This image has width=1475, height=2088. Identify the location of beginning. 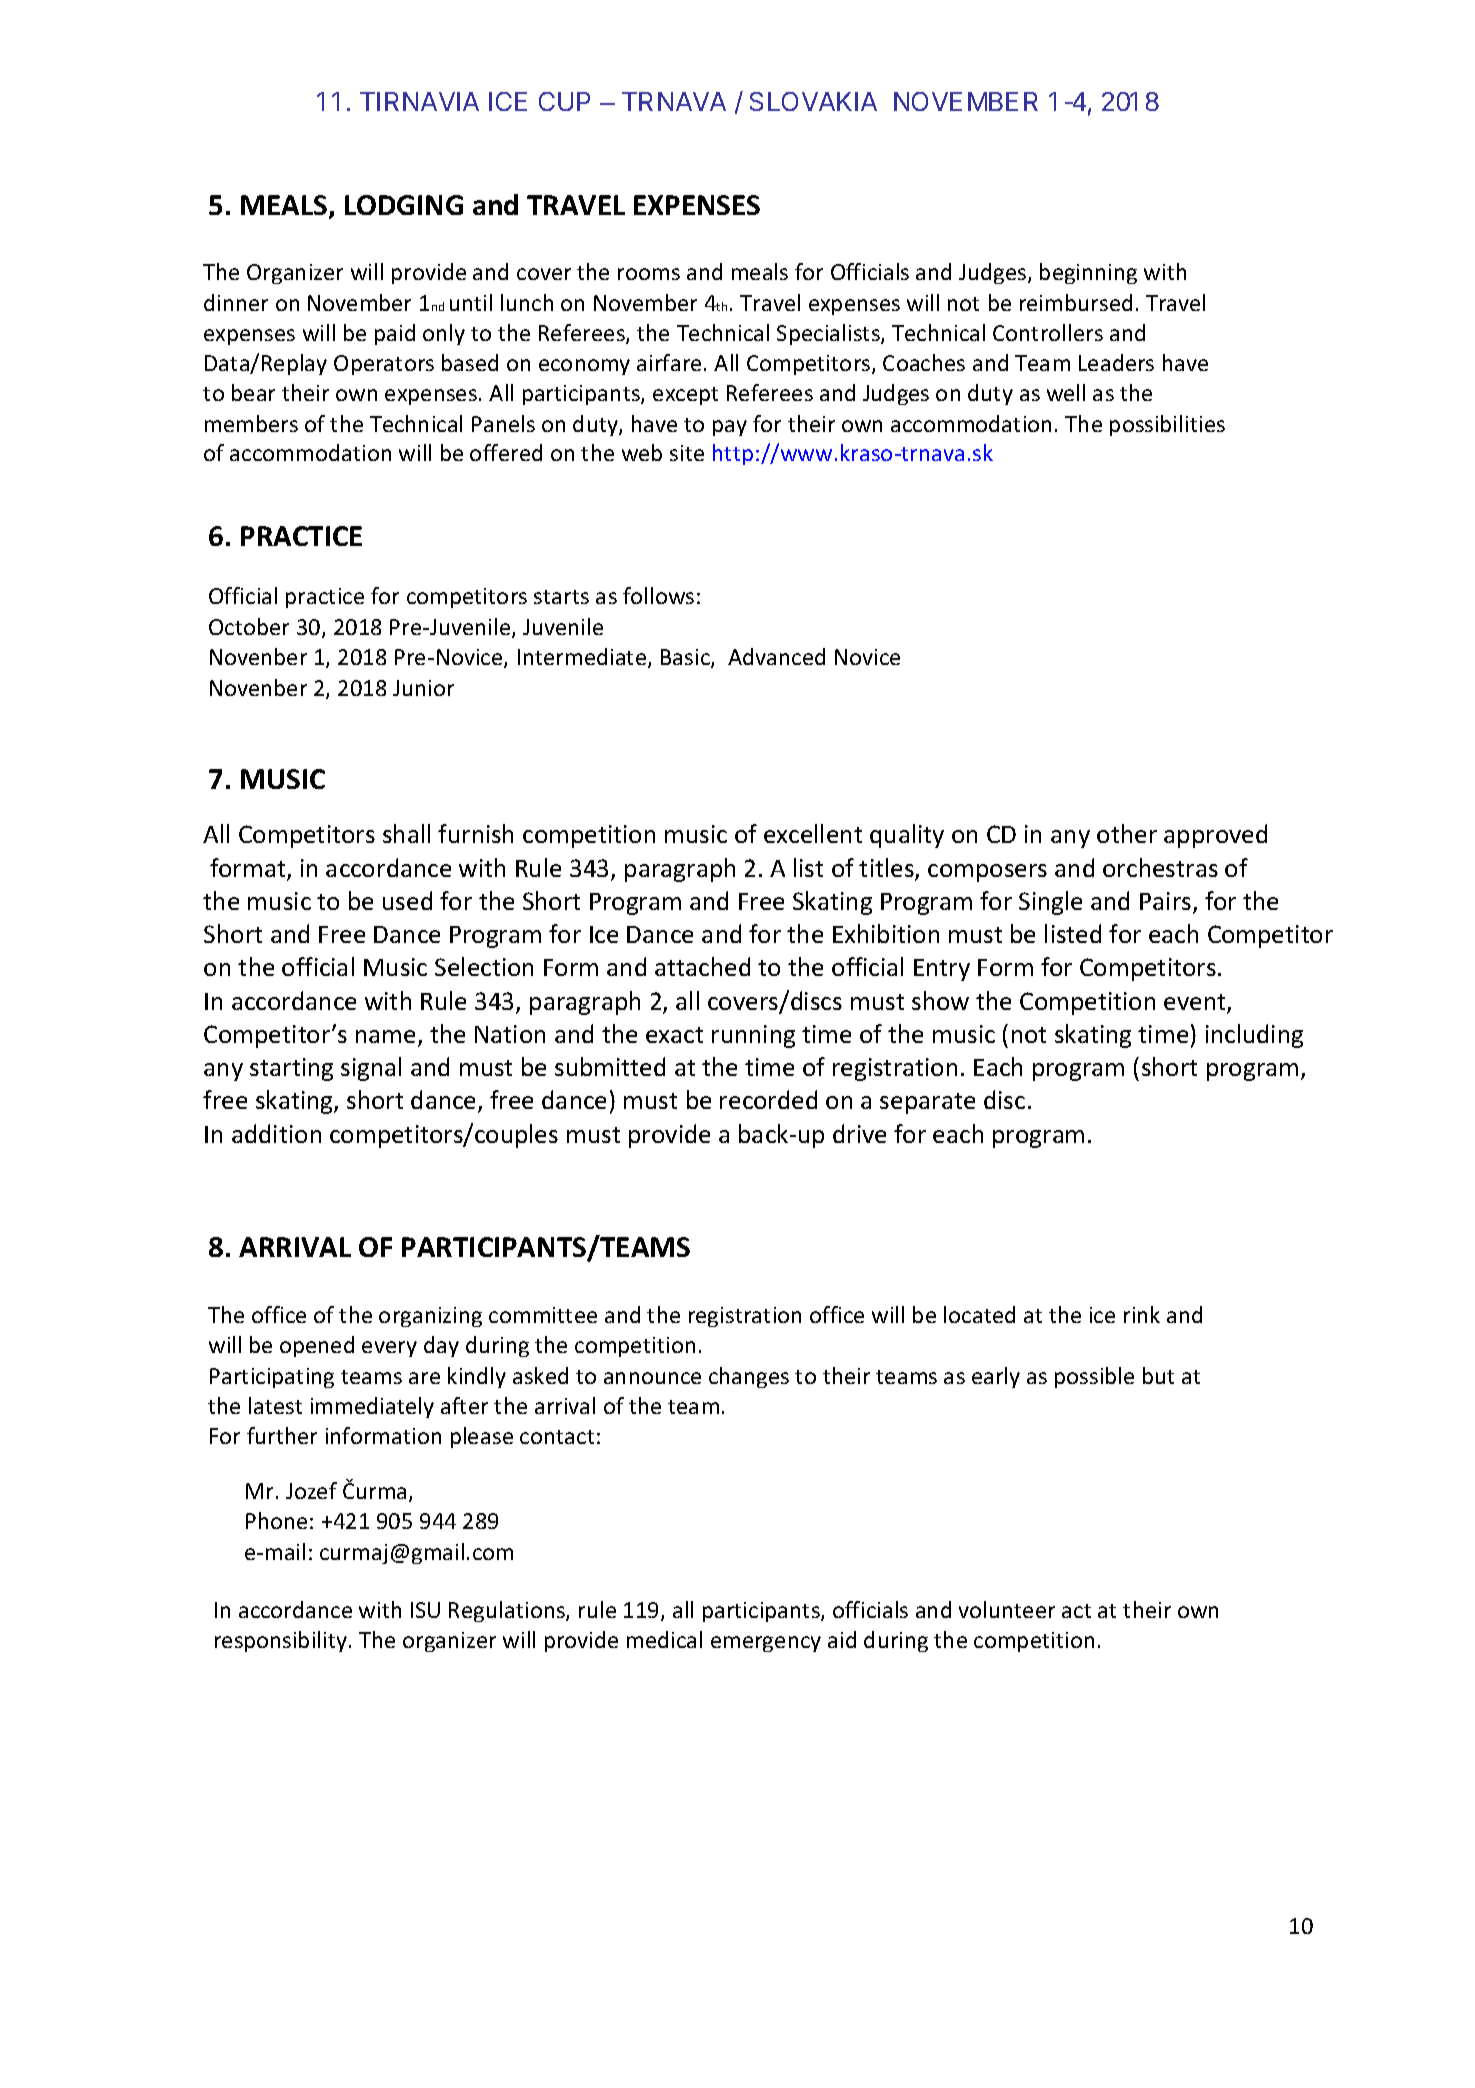
(1088, 273).
